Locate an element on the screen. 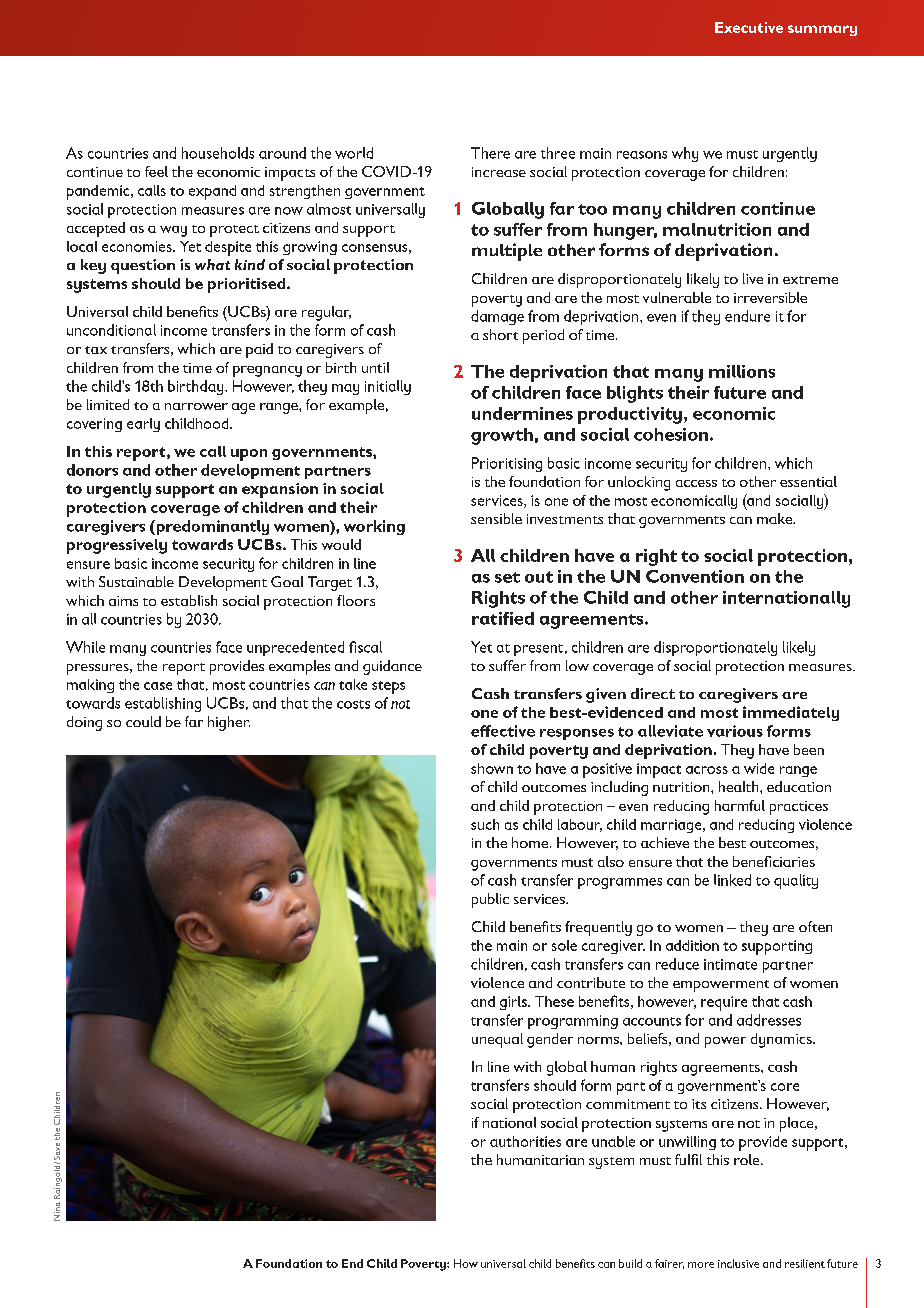  ratified is located at coordinates (503, 618).
